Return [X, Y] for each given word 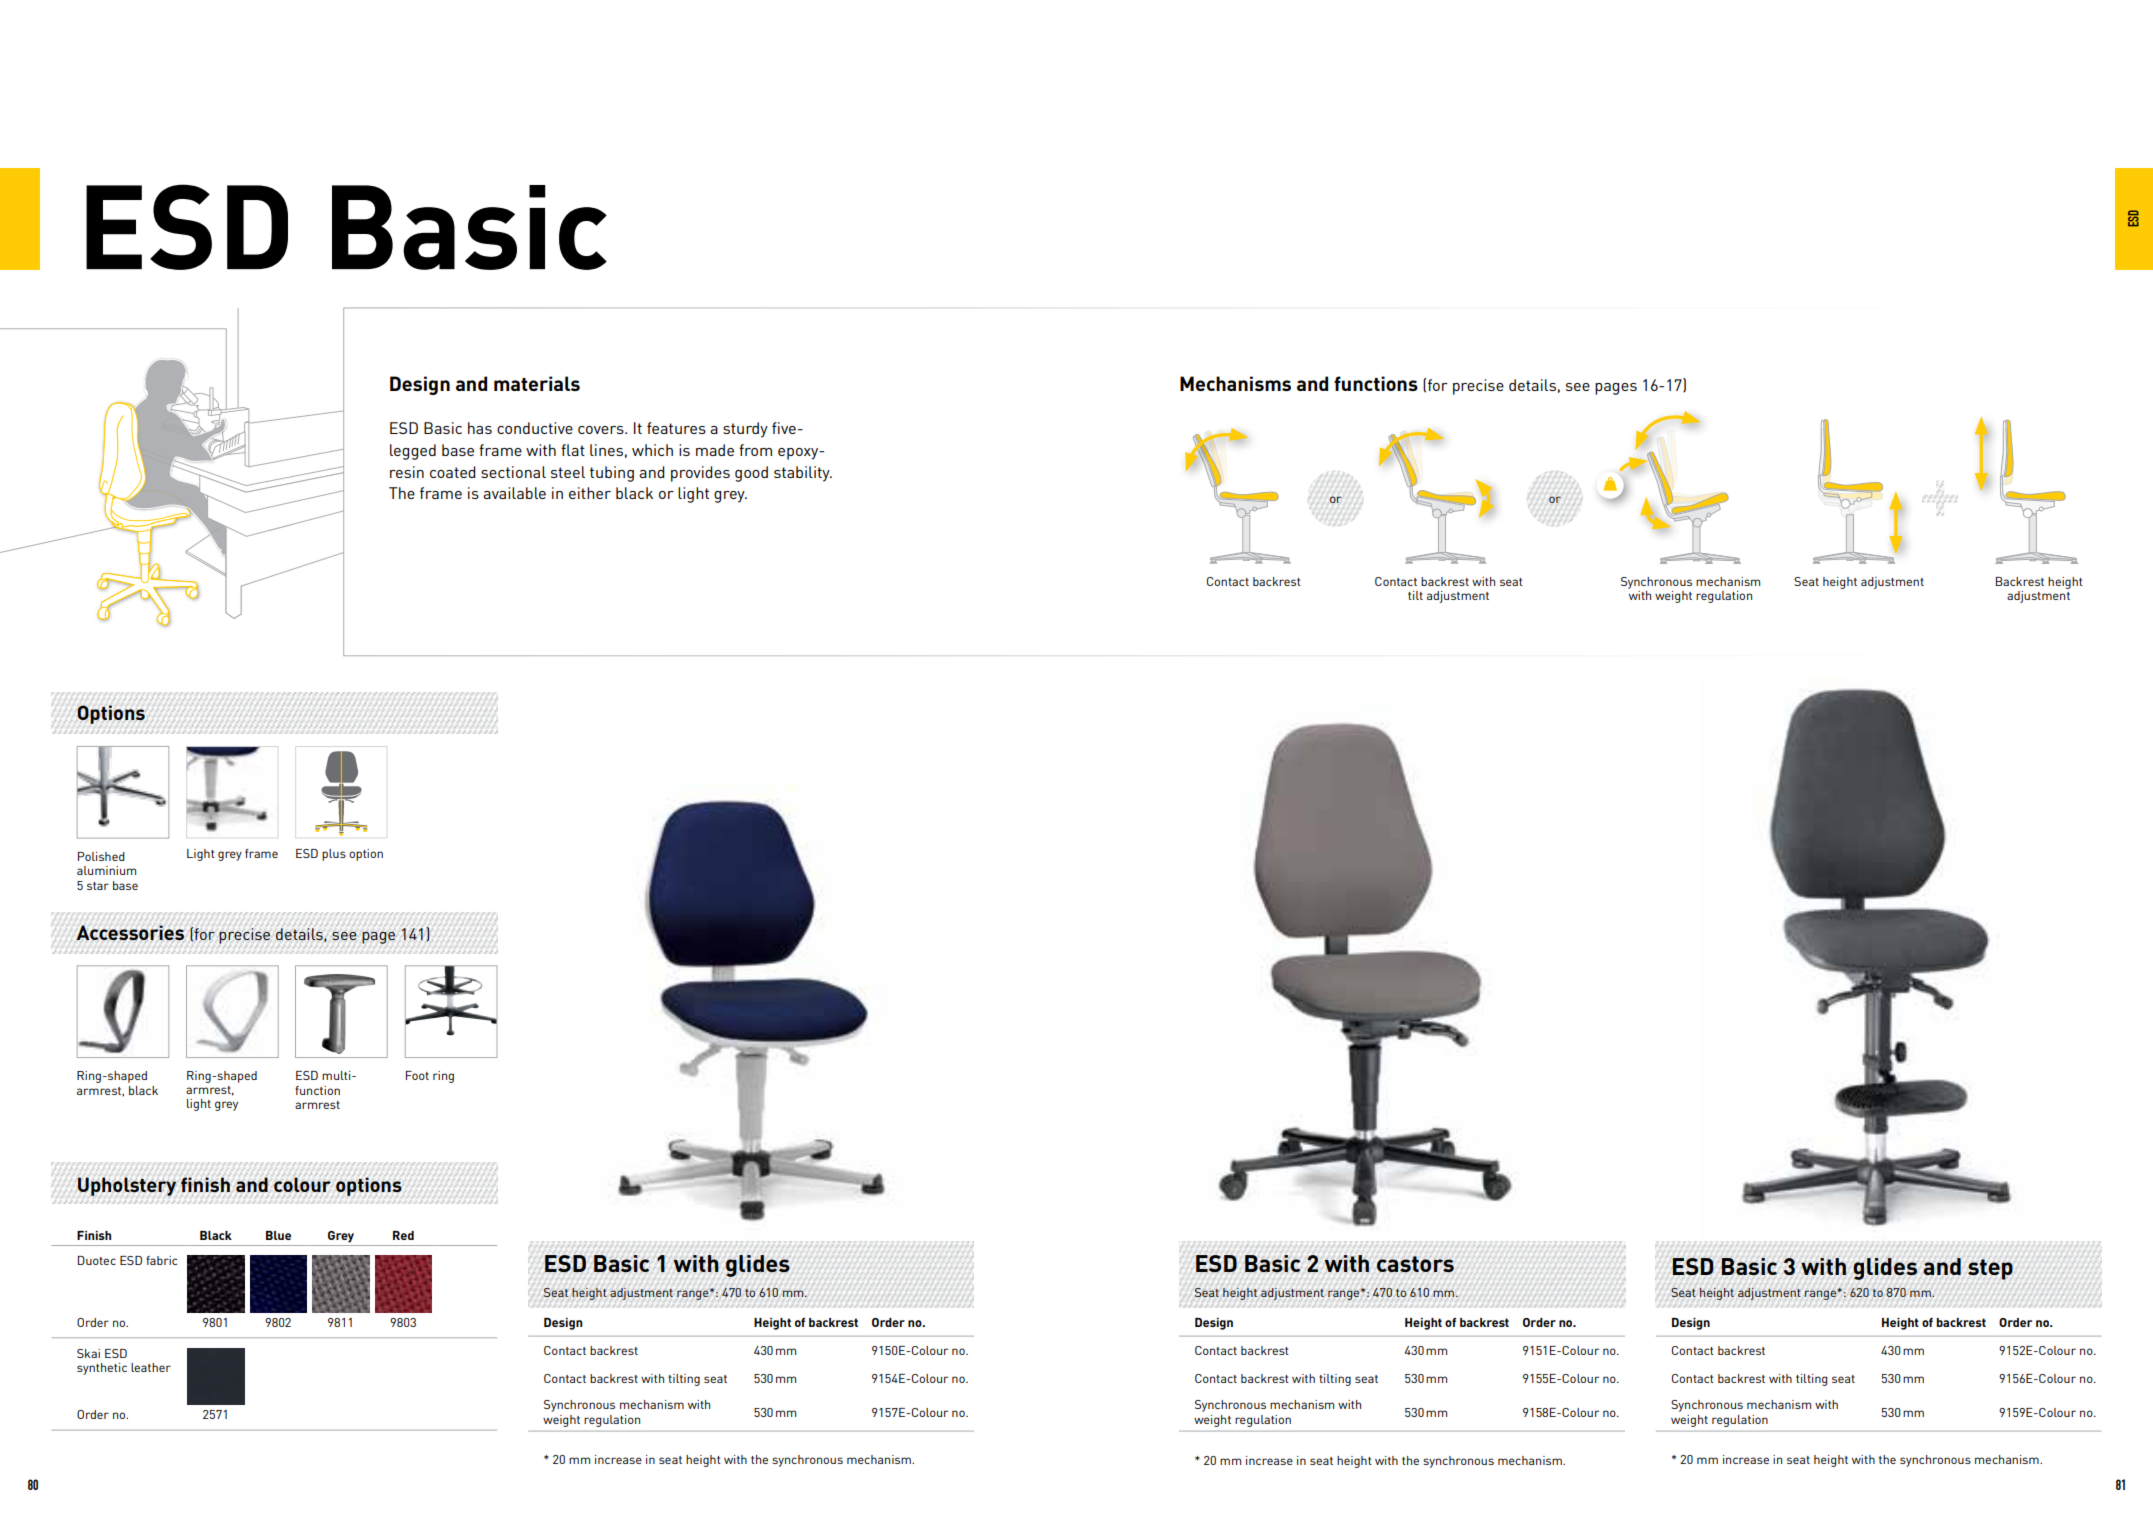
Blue [278, 1235]
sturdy [745, 430]
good [751, 474]
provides [700, 474]
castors [1415, 1264]
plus [334, 855]
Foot [417, 1075]
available [514, 493]
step [1990, 1269]
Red [403, 1235]
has [480, 428]
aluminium [106, 870]
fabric [161, 1260]
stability [803, 474]
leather [151, 1367]
